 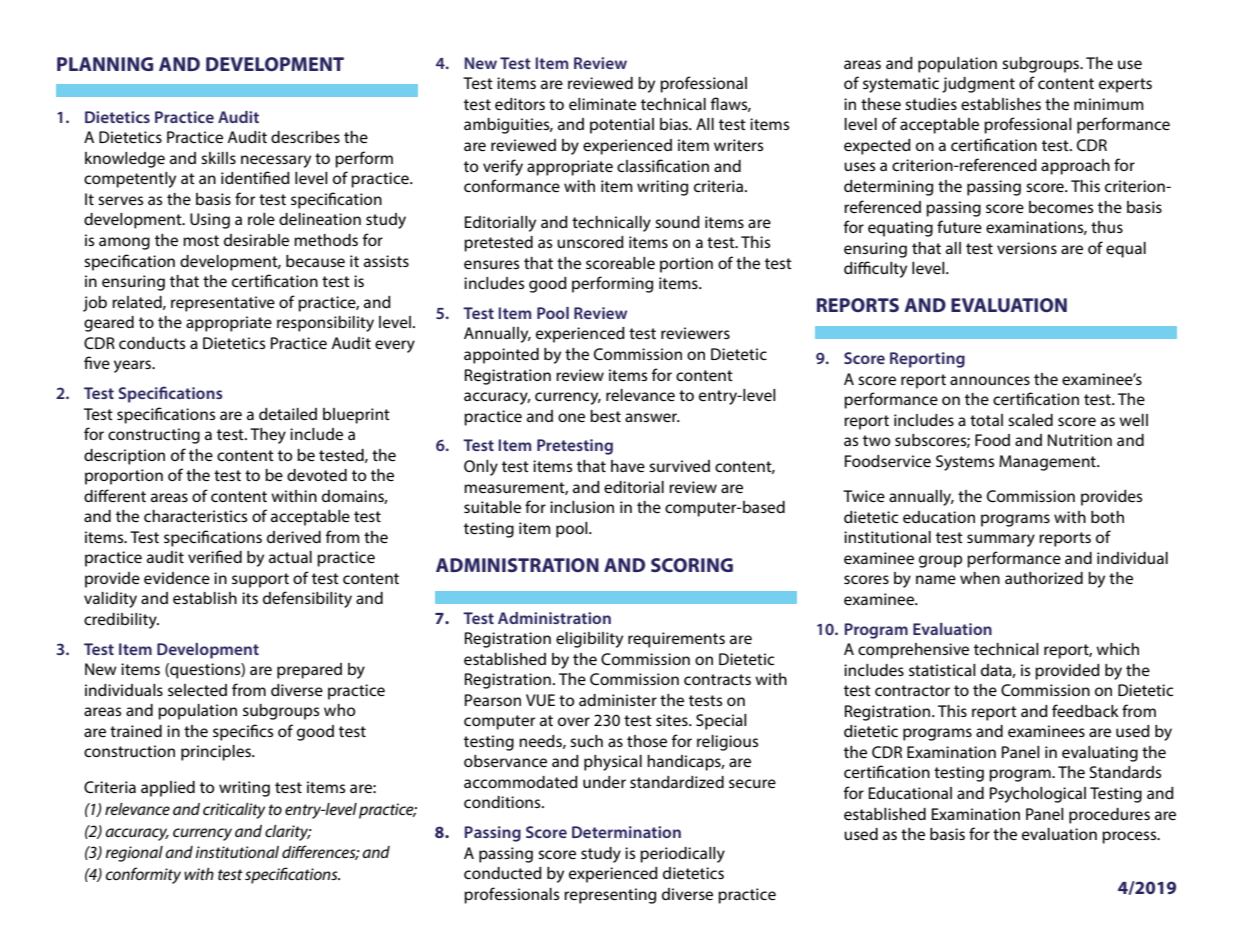 I want to click on characteristics, so click(x=195, y=516).
